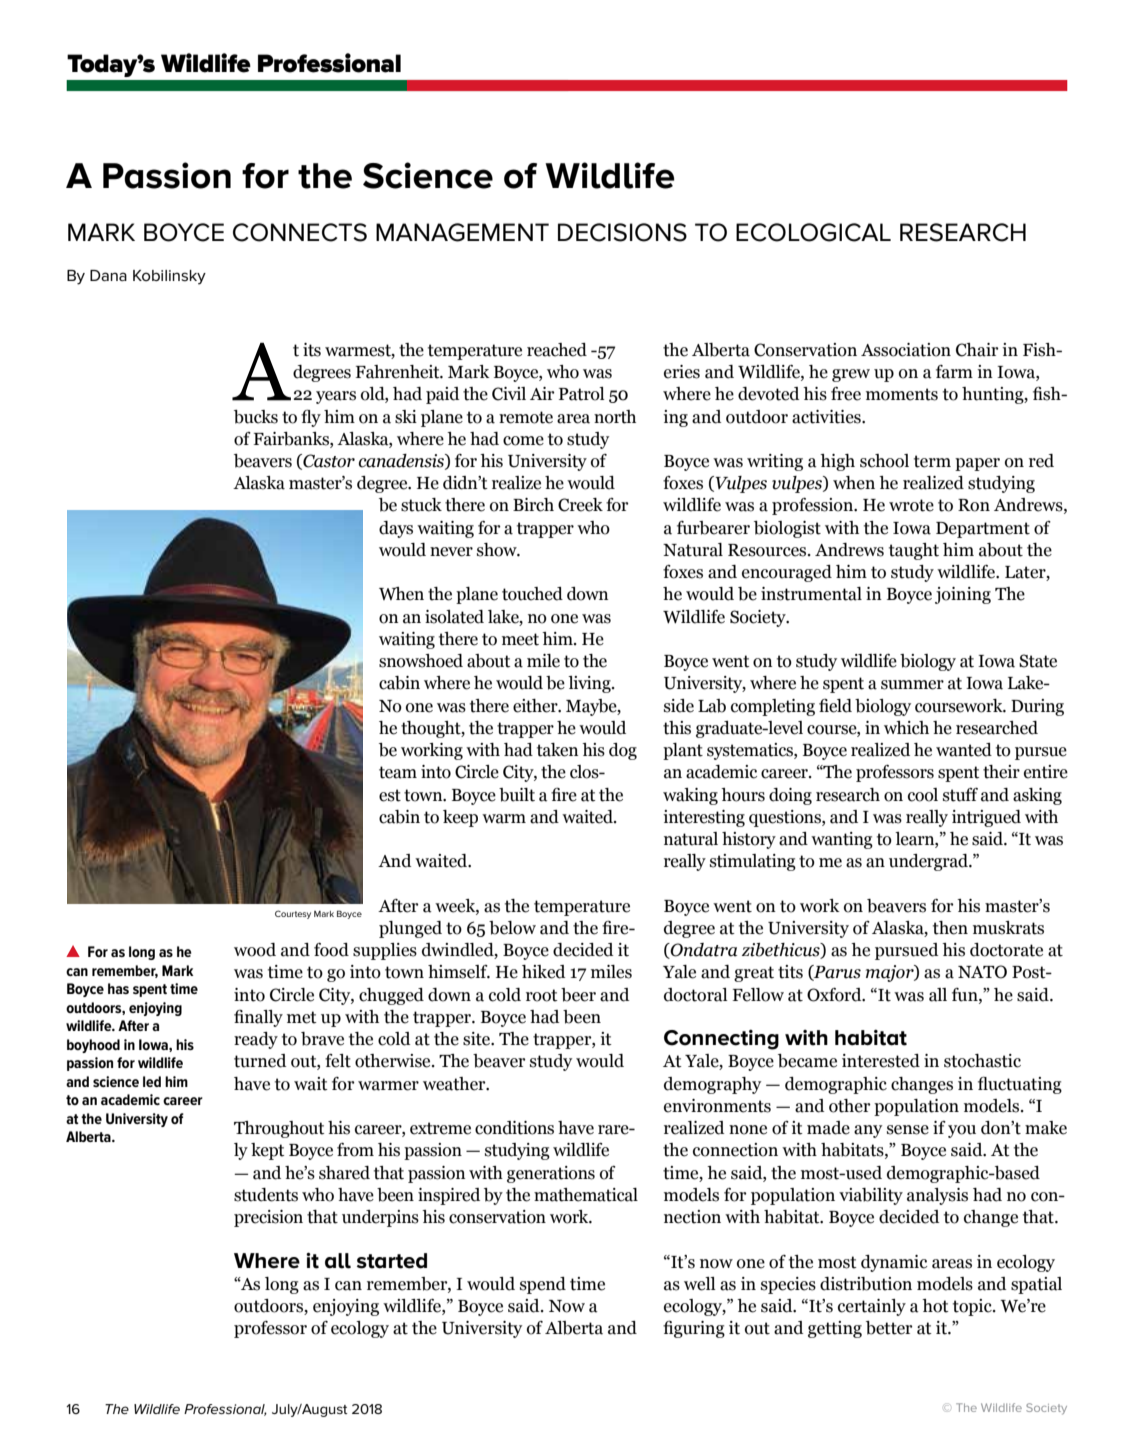 This image has height=1451, width=1134. I want to click on DECISIONS, so click(622, 232).
